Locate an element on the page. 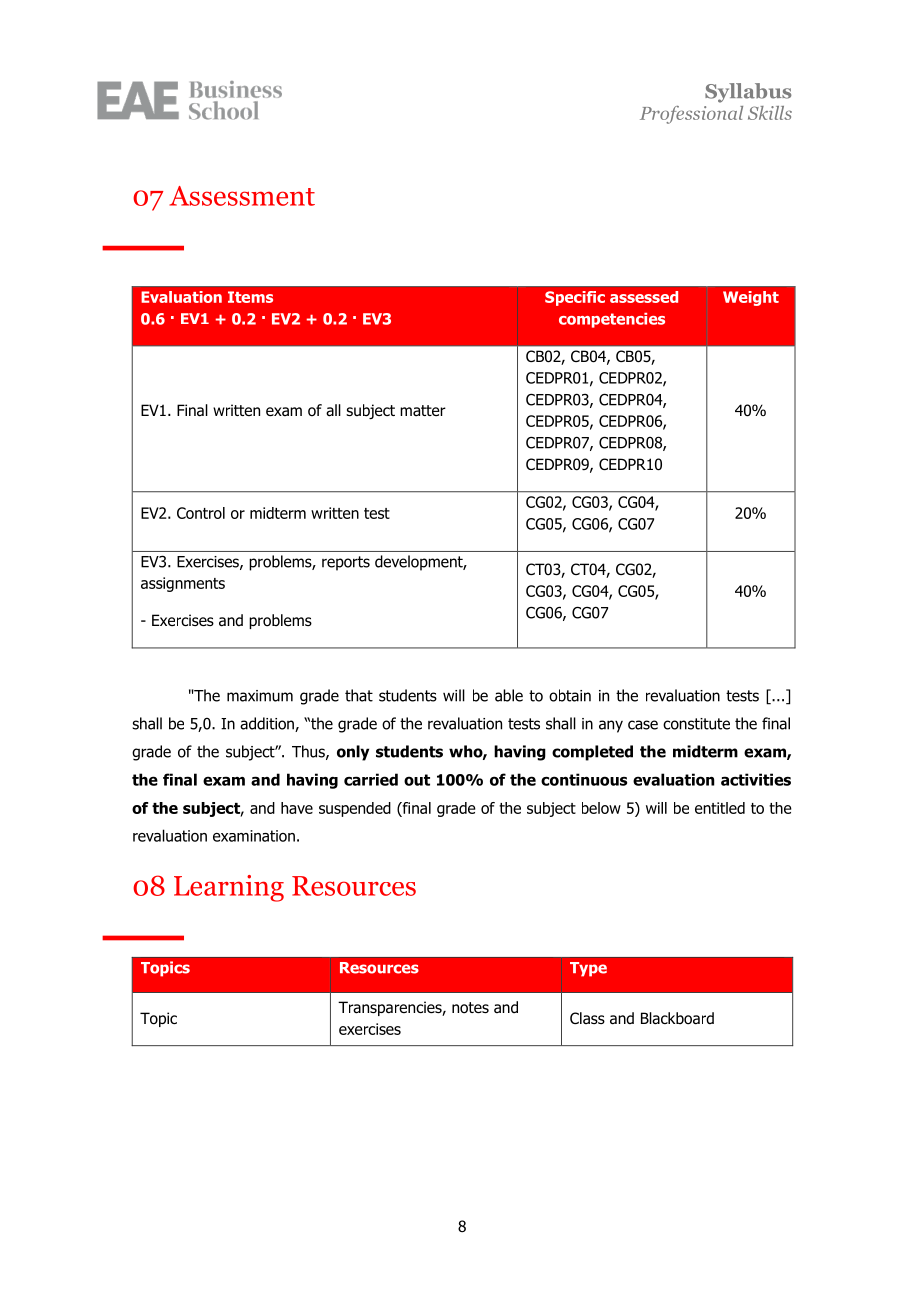 The height and width of the document is (1309, 924). constitute is located at coordinates (696, 724).
